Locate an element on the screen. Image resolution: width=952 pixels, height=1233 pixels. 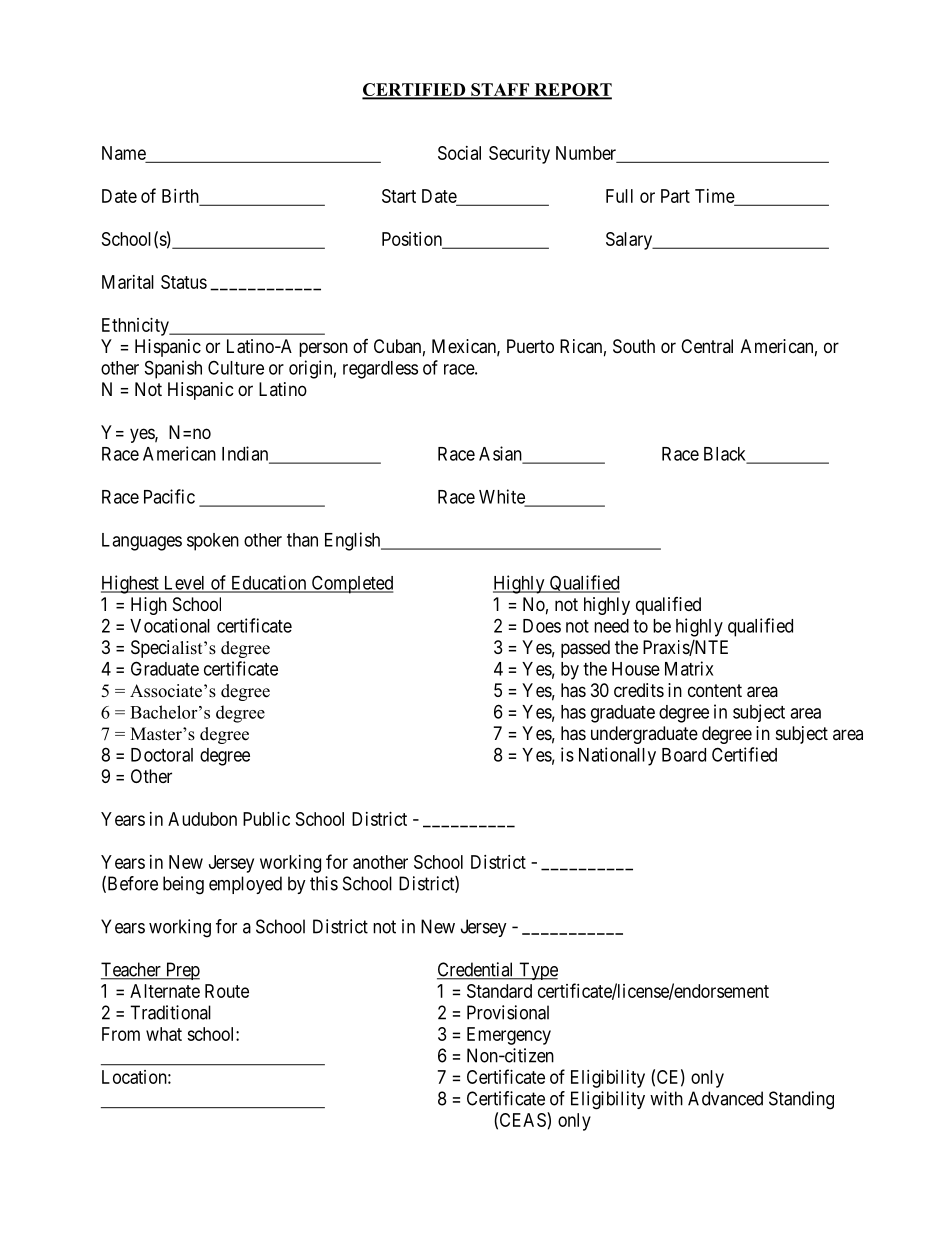
Time is located at coordinates (715, 197).
